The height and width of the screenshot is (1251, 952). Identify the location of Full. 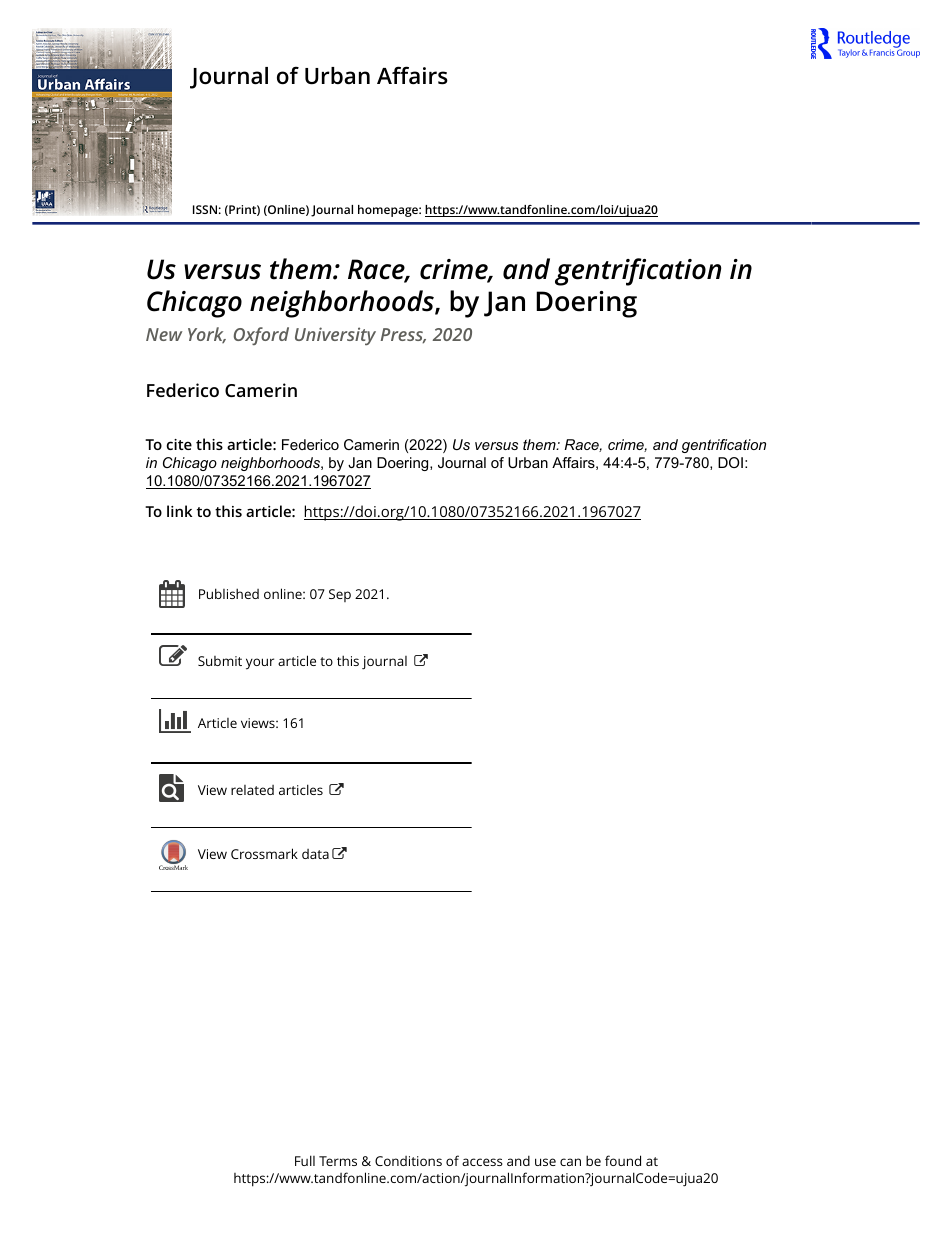
(305, 1160).
